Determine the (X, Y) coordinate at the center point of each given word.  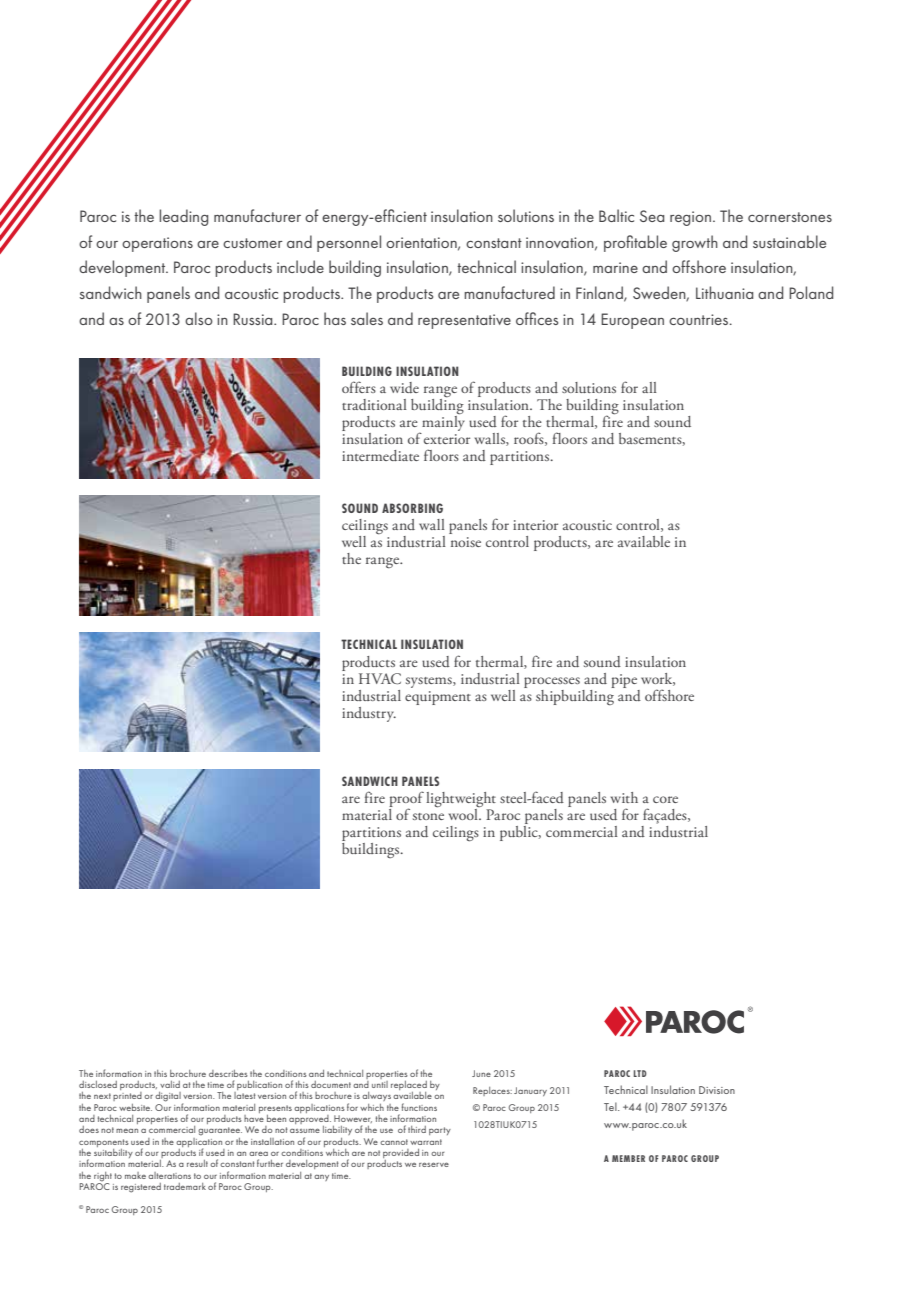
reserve (434, 1164)
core (665, 799)
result (197, 1163)
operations (157, 244)
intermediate (380, 455)
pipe (624, 681)
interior (535, 525)
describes (228, 1073)
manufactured (509, 292)
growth (695, 243)
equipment (438, 698)
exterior (447, 439)
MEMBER (628, 1158)
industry (369, 714)
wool (464, 814)
